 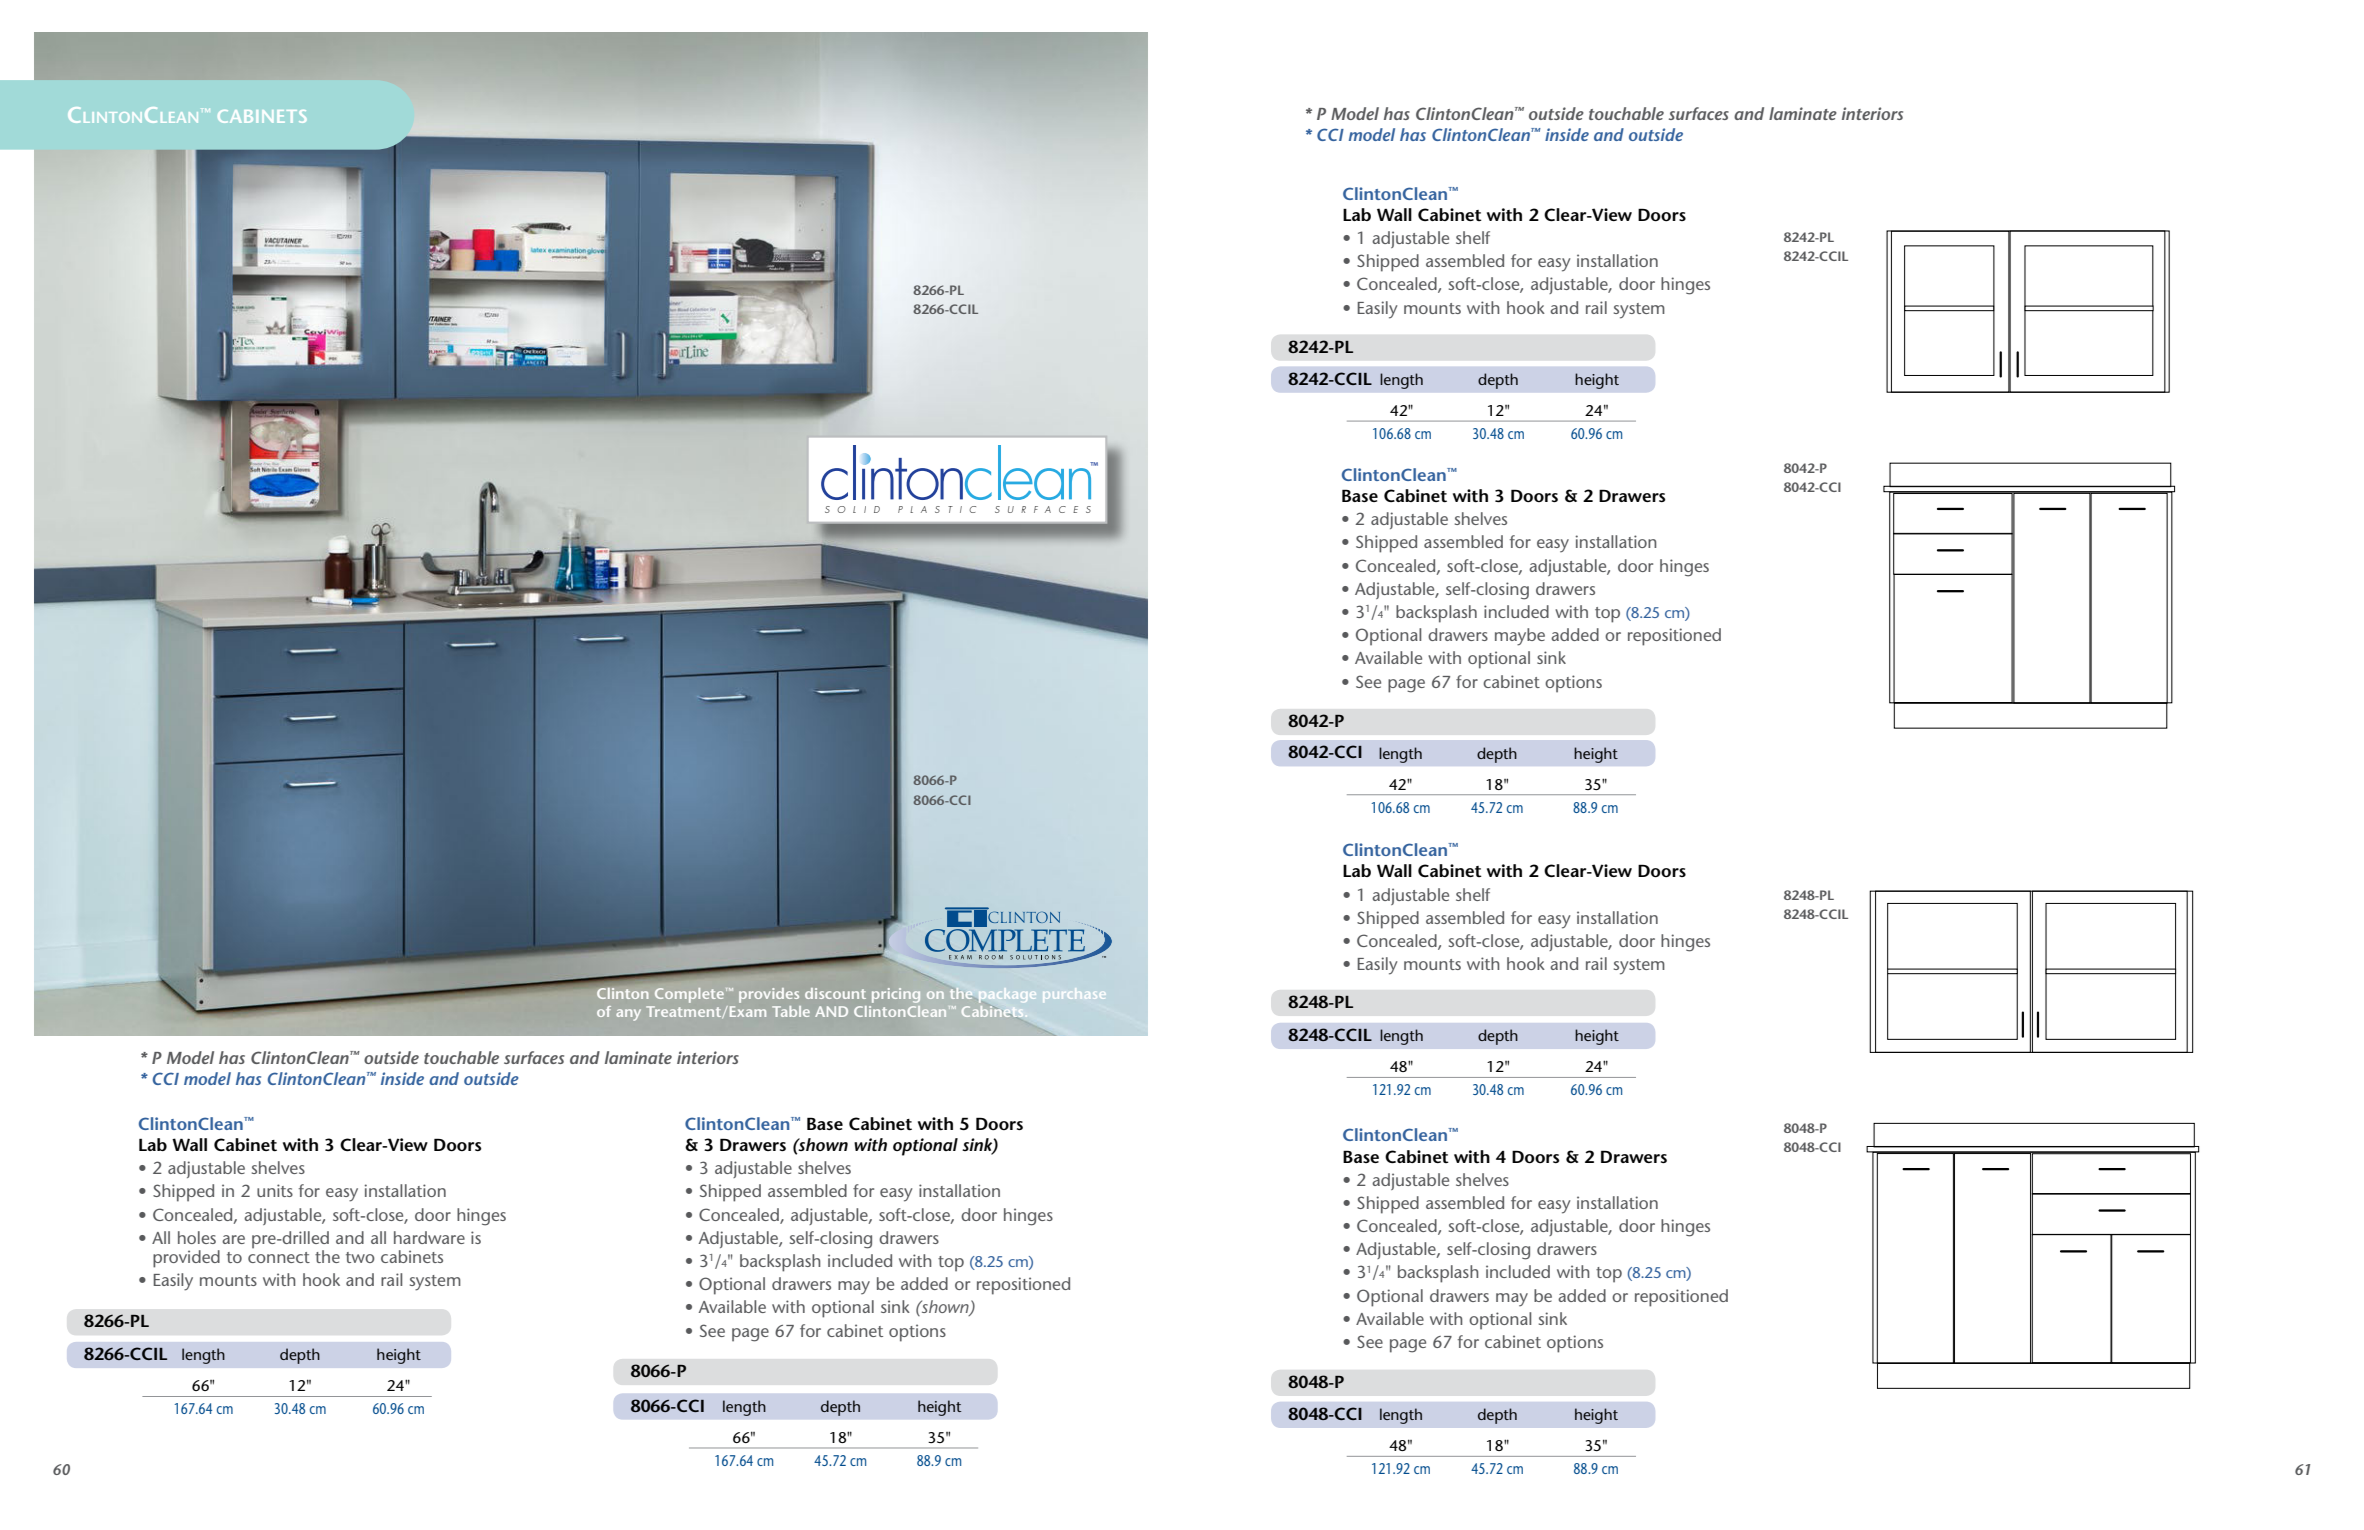 I want to click on connect, so click(x=279, y=1257).
